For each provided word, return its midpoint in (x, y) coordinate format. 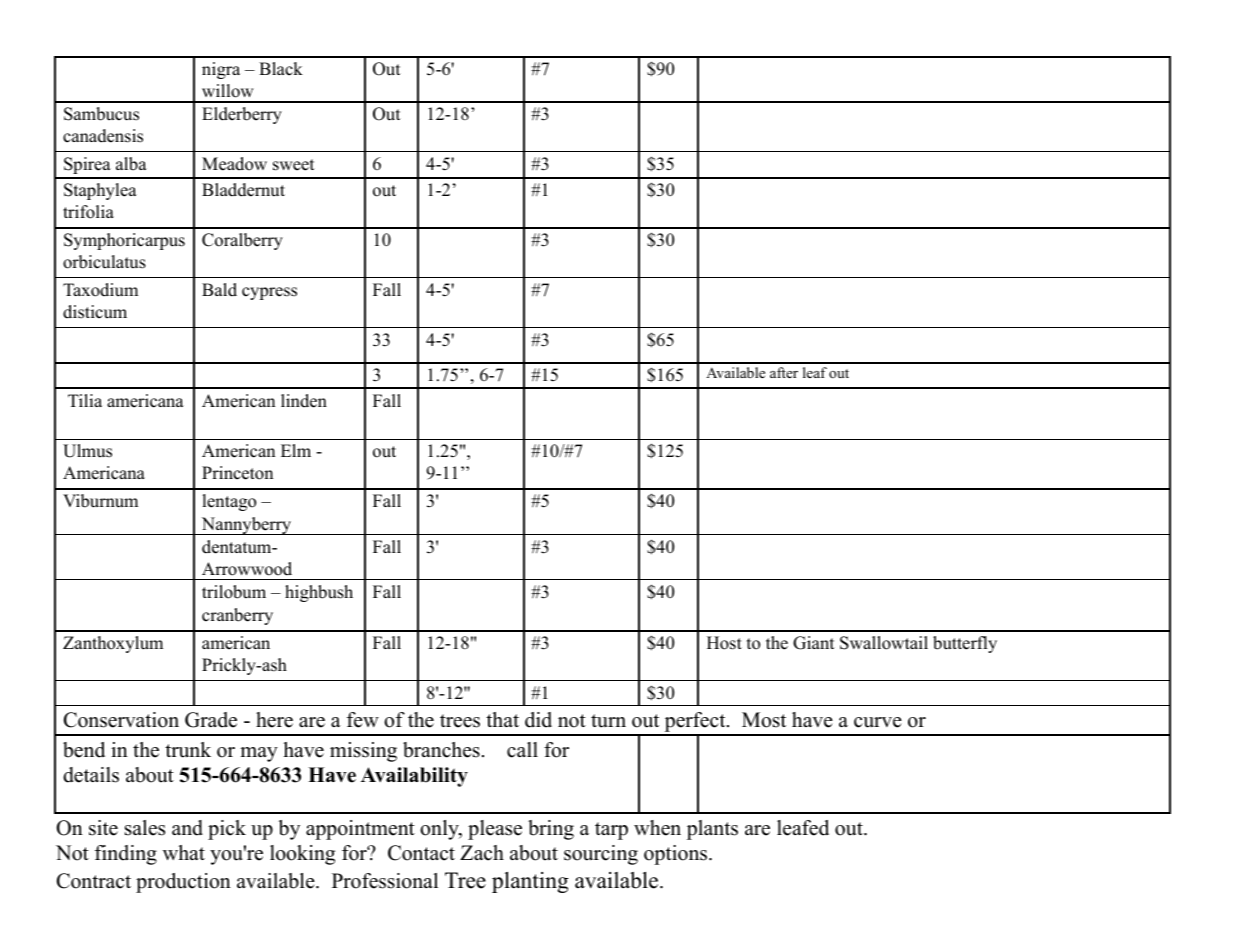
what (184, 852)
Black (281, 69)
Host (724, 643)
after (784, 372)
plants (712, 830)
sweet (294, 165)
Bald (219, 290)
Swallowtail (884, 643)
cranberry (237, 616)
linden (304, 401)
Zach (482, 853)
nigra (221, 70)
